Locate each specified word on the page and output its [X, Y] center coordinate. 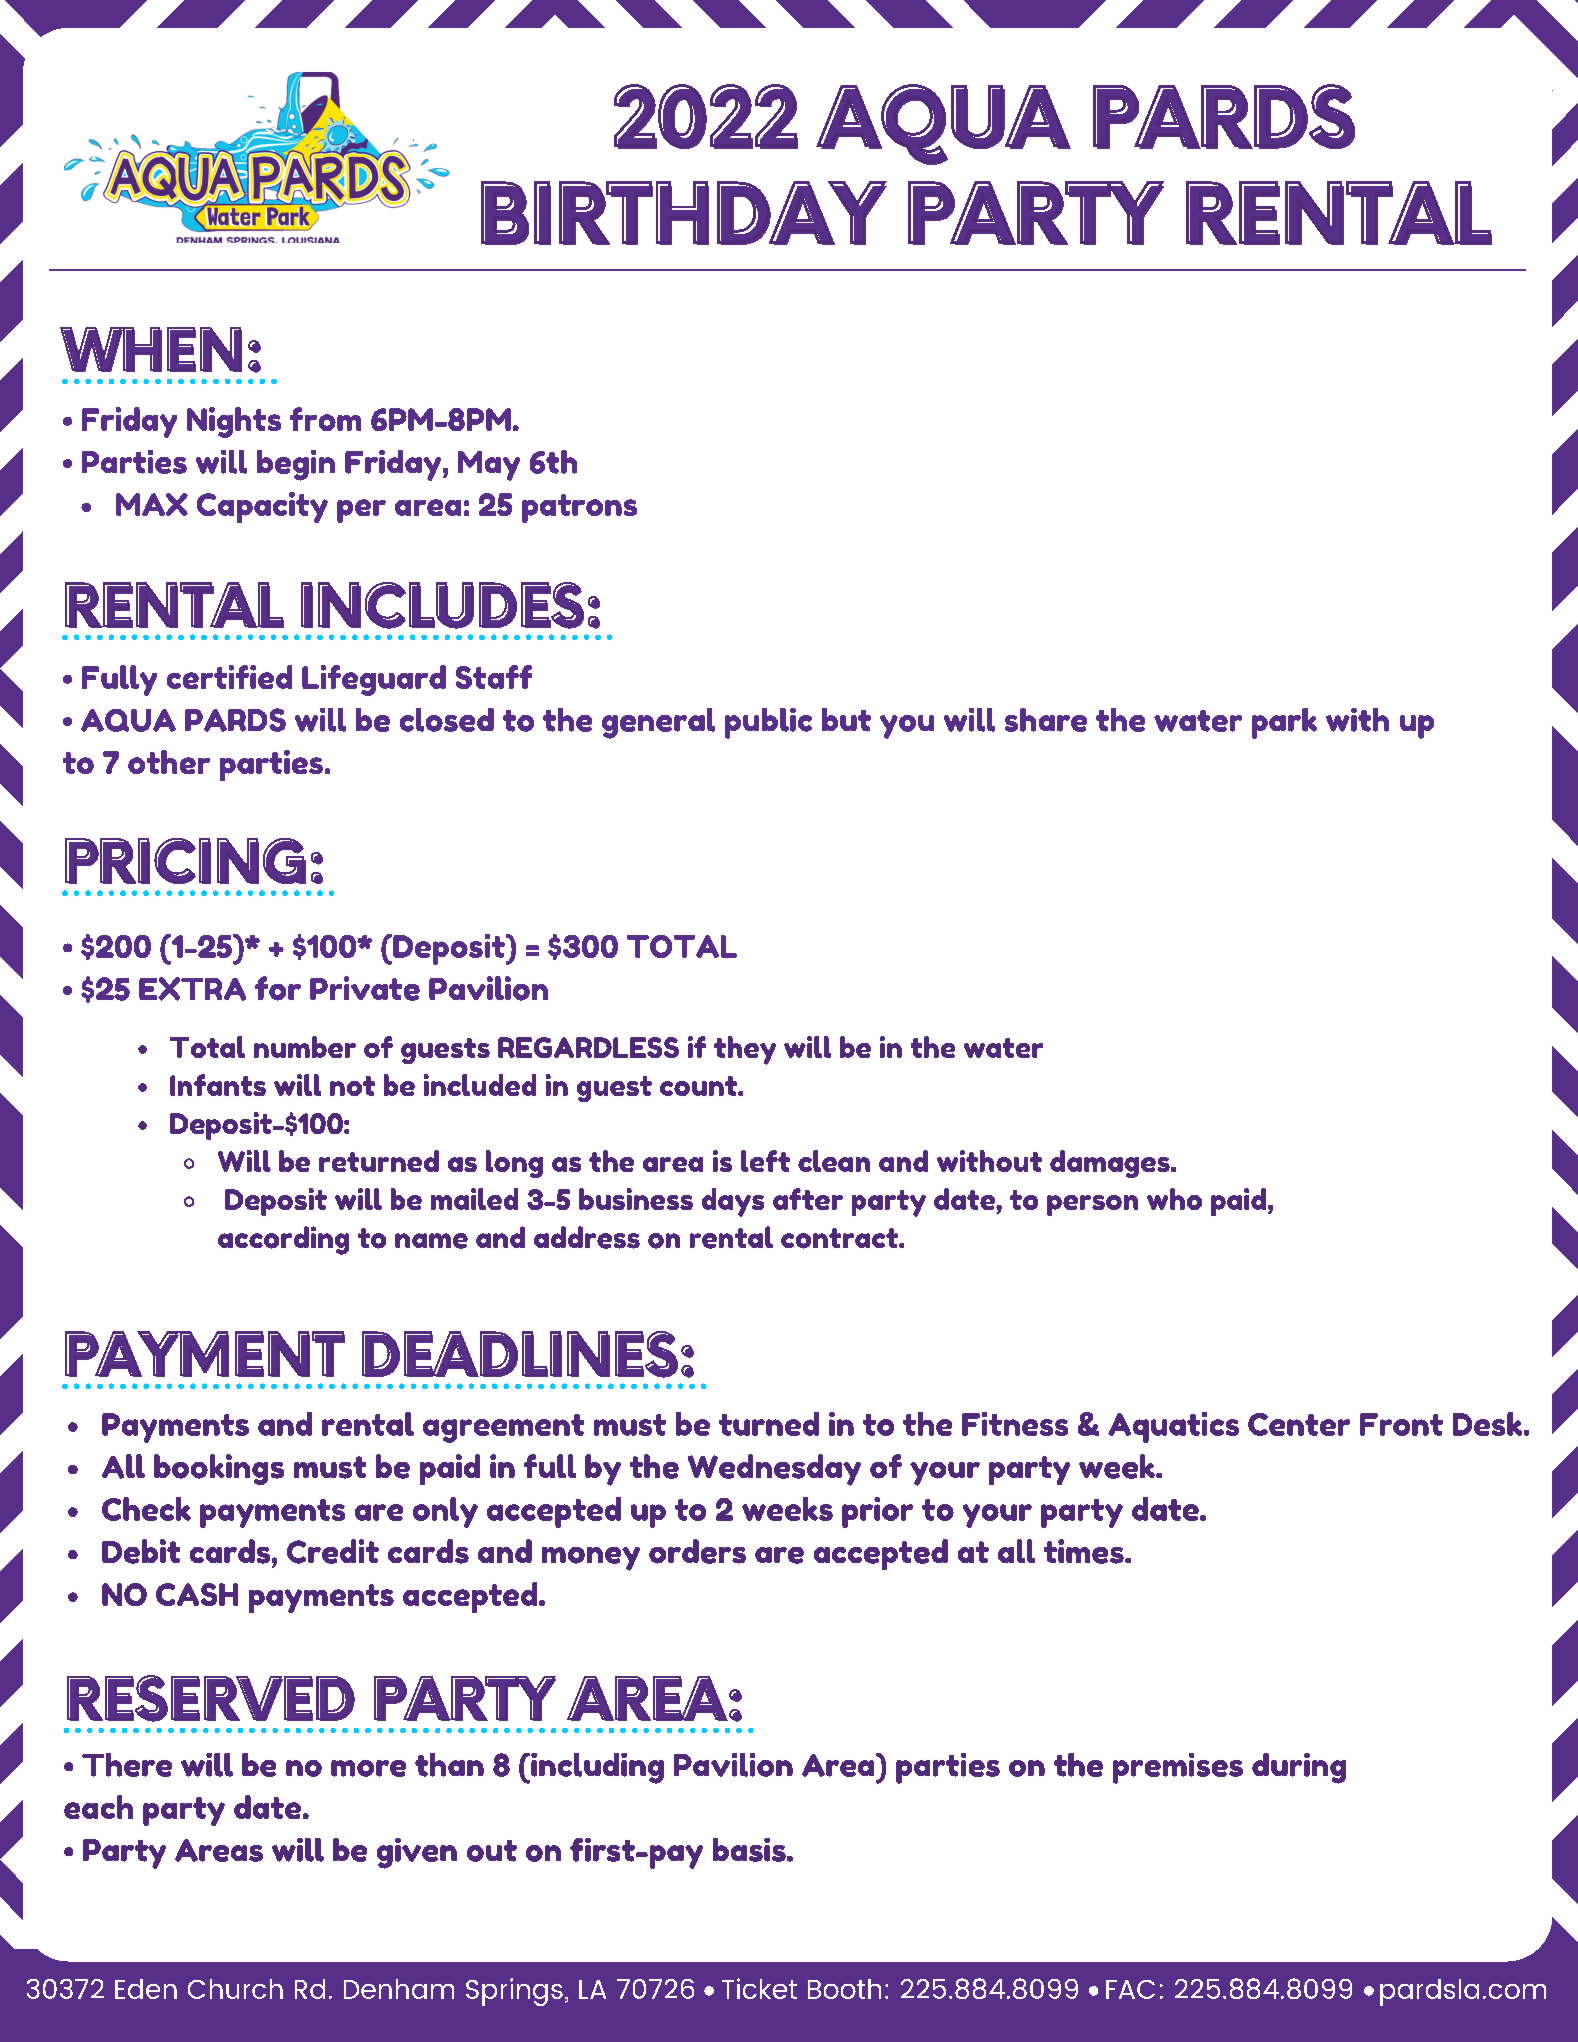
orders [697, 1551]
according [283, 1240]
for [278, 988]
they [745, 1050]
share [1046, 720]
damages [1111, 1164]
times [1085, 1551]
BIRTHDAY [683, 212]
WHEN [151, 349]
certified [229, 677]
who [1174, 1199]
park [1284, 723]
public [768, 723]
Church [235, 1989]
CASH [197, 1594]
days [733, 1202]
